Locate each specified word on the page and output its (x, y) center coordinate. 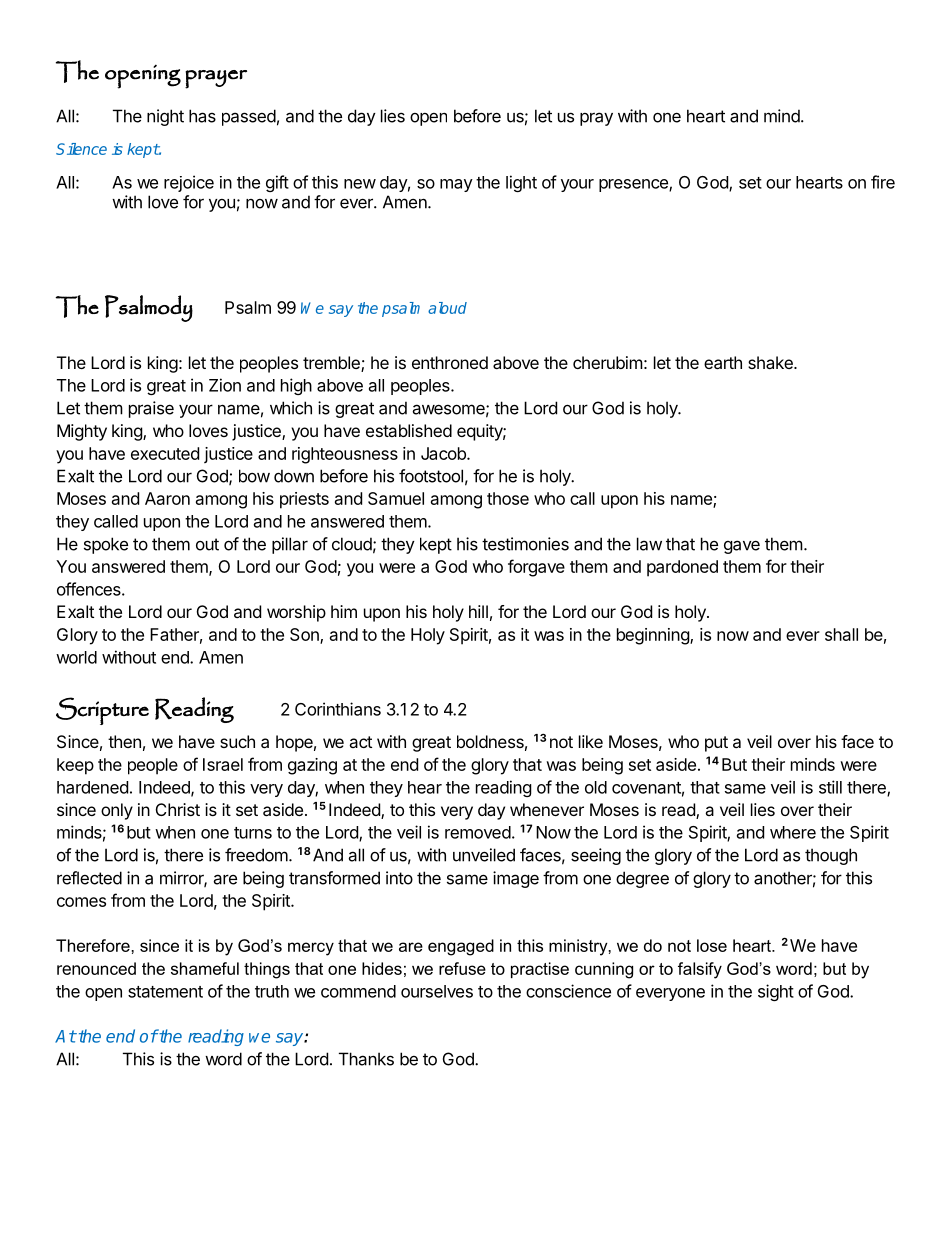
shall (841, 634)
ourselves (437, 991)
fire (883, 182)
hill (478, 611)
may (456, 185)
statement (165, 992)
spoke (106, 545)
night (165, 117)
